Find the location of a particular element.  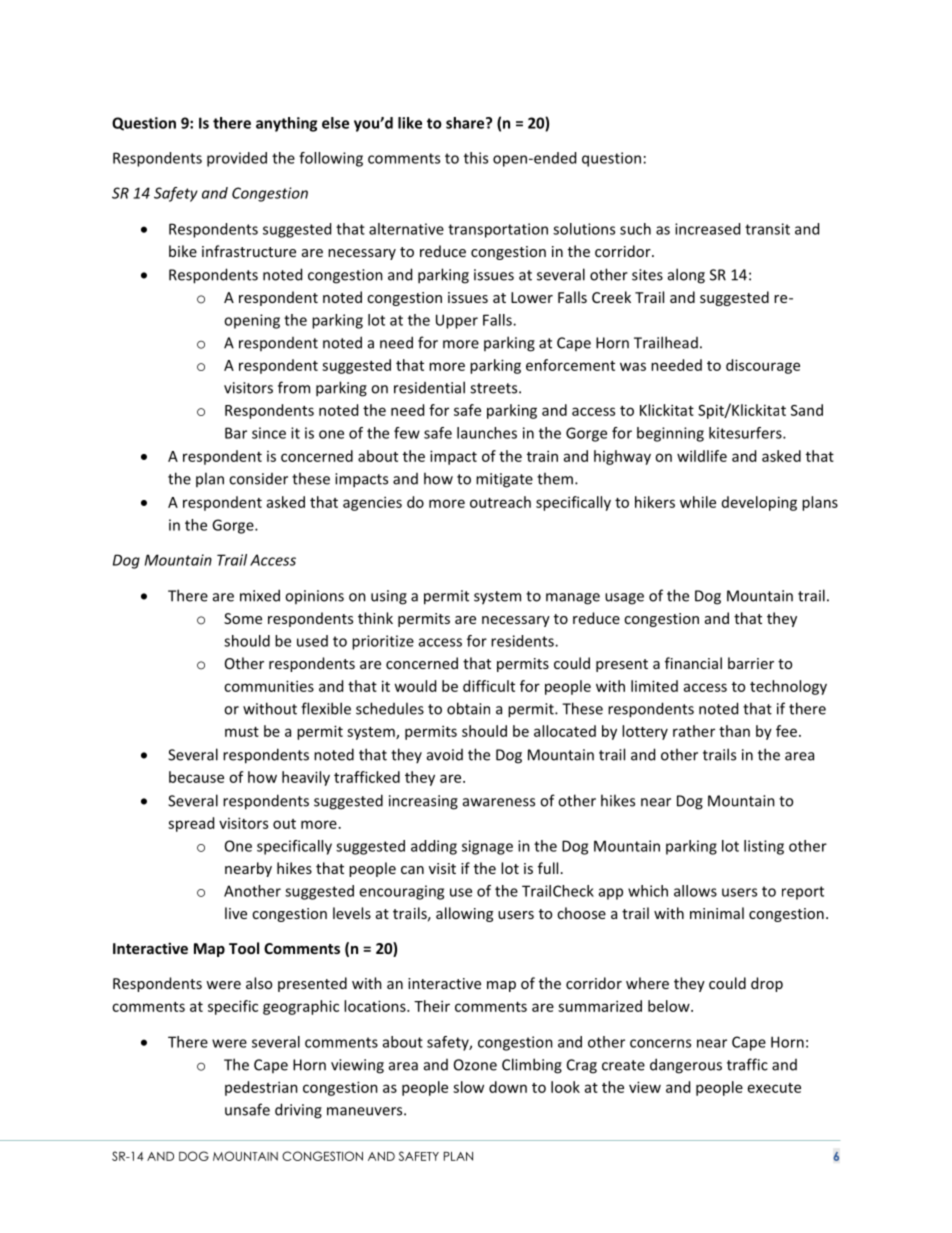

minimal is located at coordinates (717, 913).
